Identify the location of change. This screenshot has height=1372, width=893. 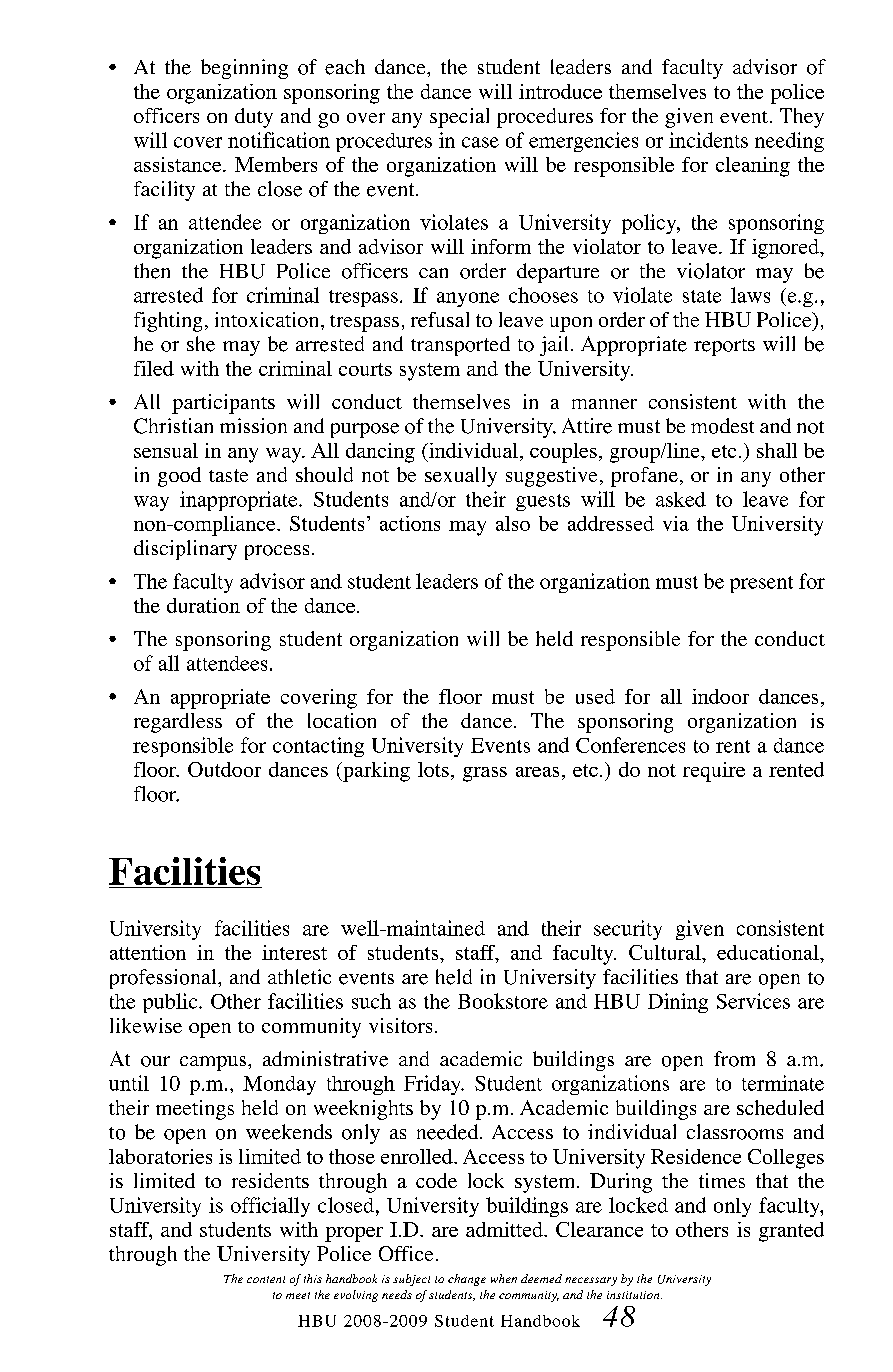
(467, 1280).
